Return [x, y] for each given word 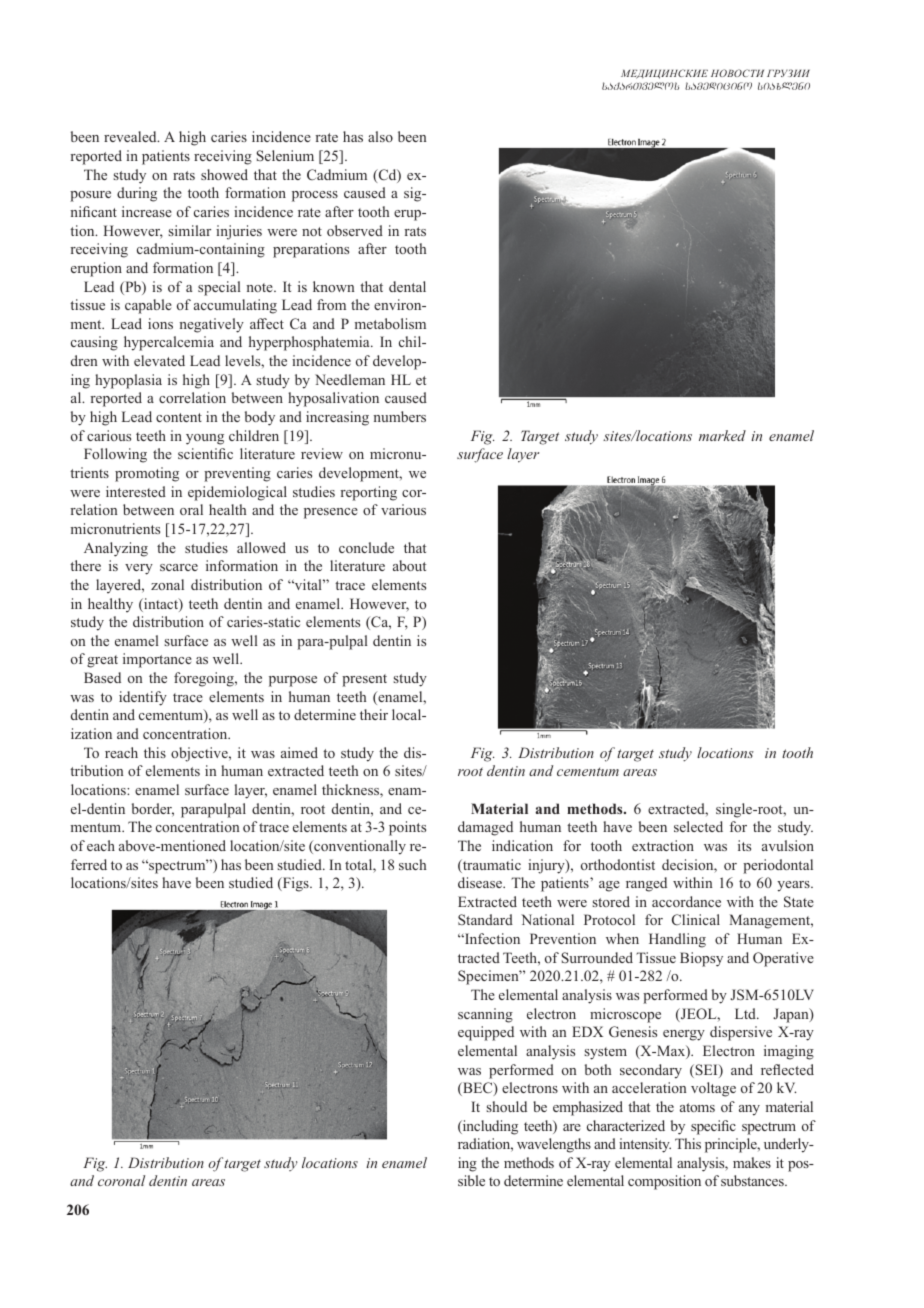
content [179, 417]
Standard [485, 919]
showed [224, 174]
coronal [121, 1180]
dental [407, 286]
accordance [686, 901]
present [364, 680]
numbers [399, 416]
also [380, 136]
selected [698, 826]
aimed [299, 752]
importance [157, 660]
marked [722, 435]
